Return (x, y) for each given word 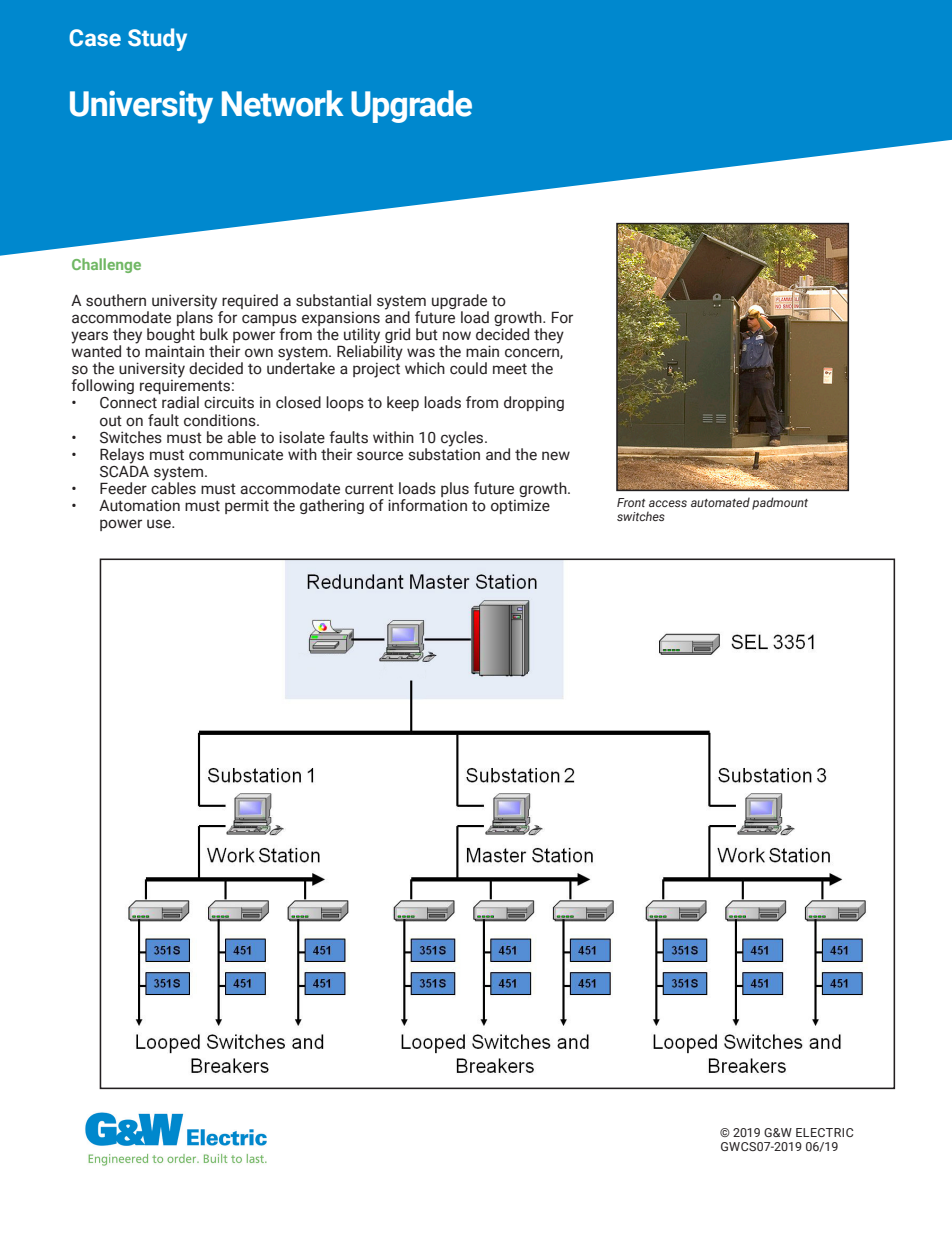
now (457, 336)
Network (283, 103)
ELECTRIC (825, 1132)
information (427, 505)
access (668, 503)
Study (157, 39)
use (160, 524)
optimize (520, 506)
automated (720, 502)
